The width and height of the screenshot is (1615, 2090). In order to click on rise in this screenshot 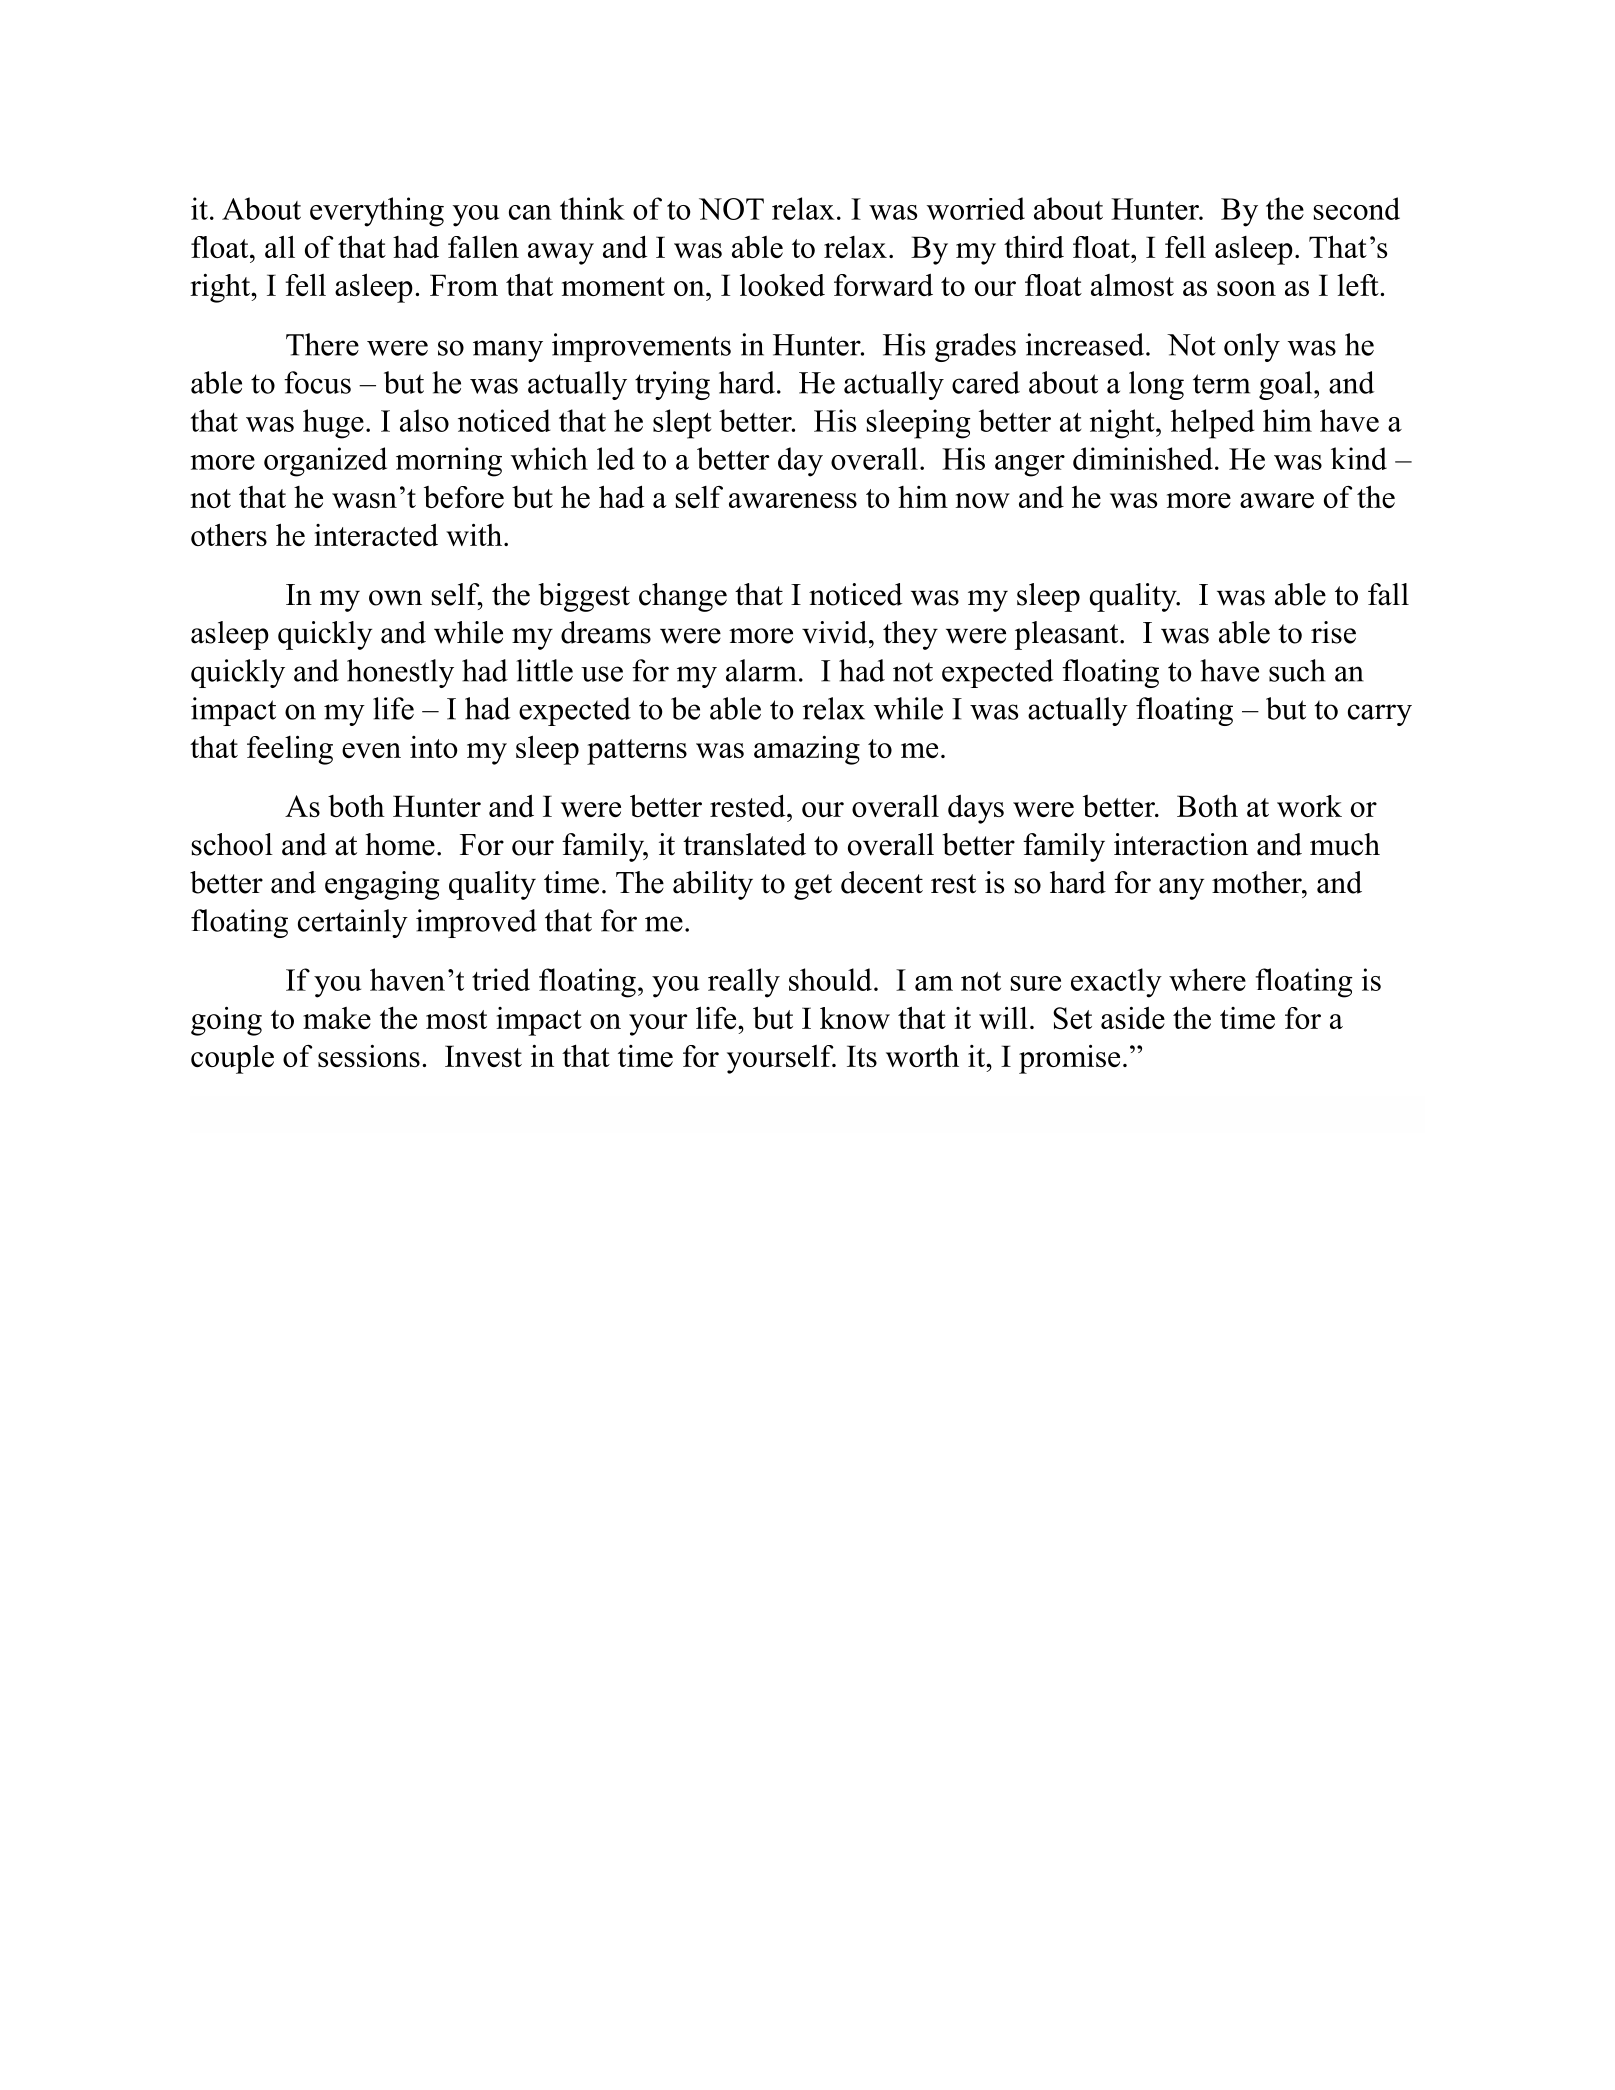, I will do `click(1333, 632)`.
